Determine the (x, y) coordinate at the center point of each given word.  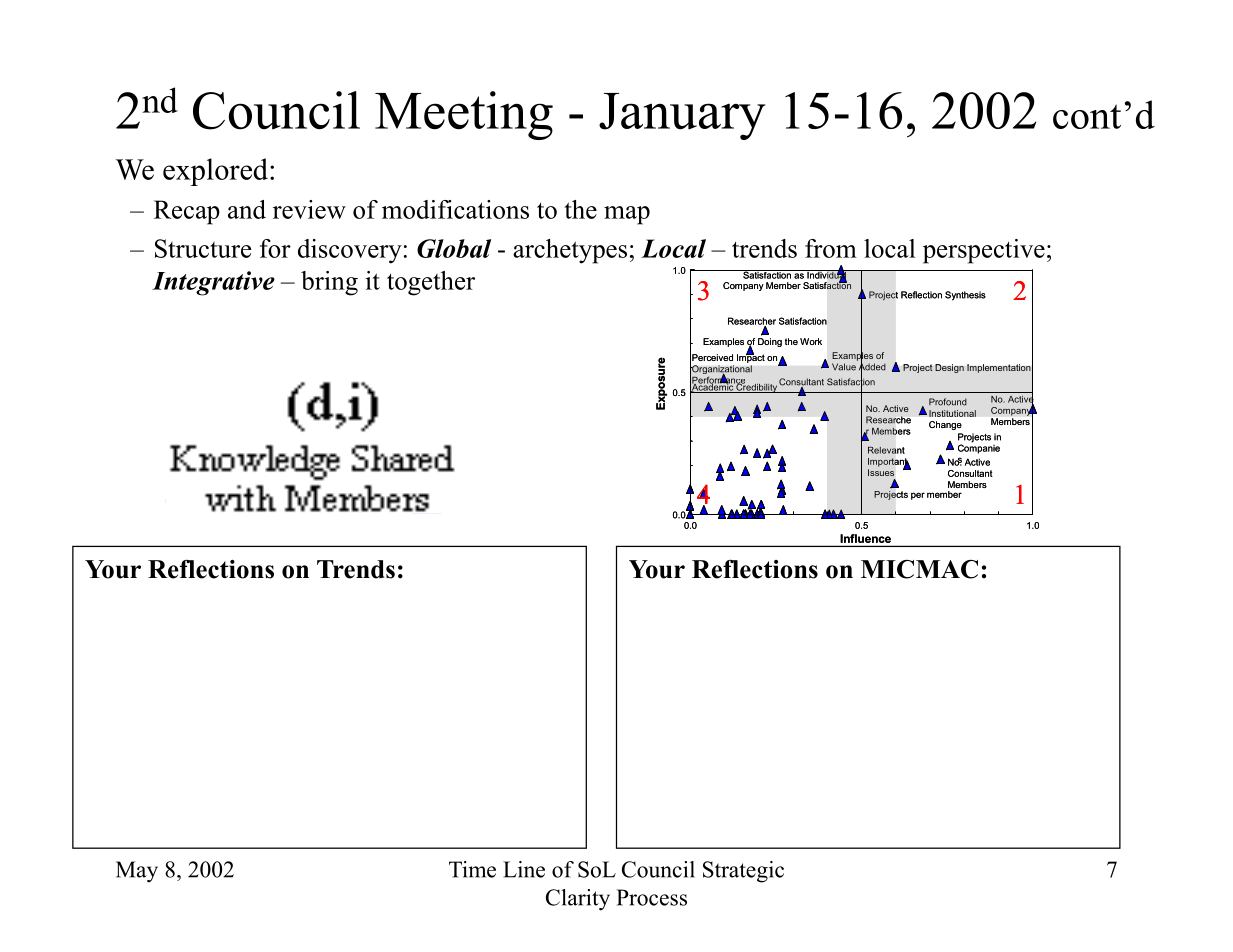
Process (652, 897)
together (431, 283)
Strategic (743, 872)
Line (524, 869)
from (831, 248)
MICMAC (919, 569)
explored (217, 172)
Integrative (213, 283)
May (137, 872)
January (682, 116)
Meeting (464, 115)
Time (472, 869)
